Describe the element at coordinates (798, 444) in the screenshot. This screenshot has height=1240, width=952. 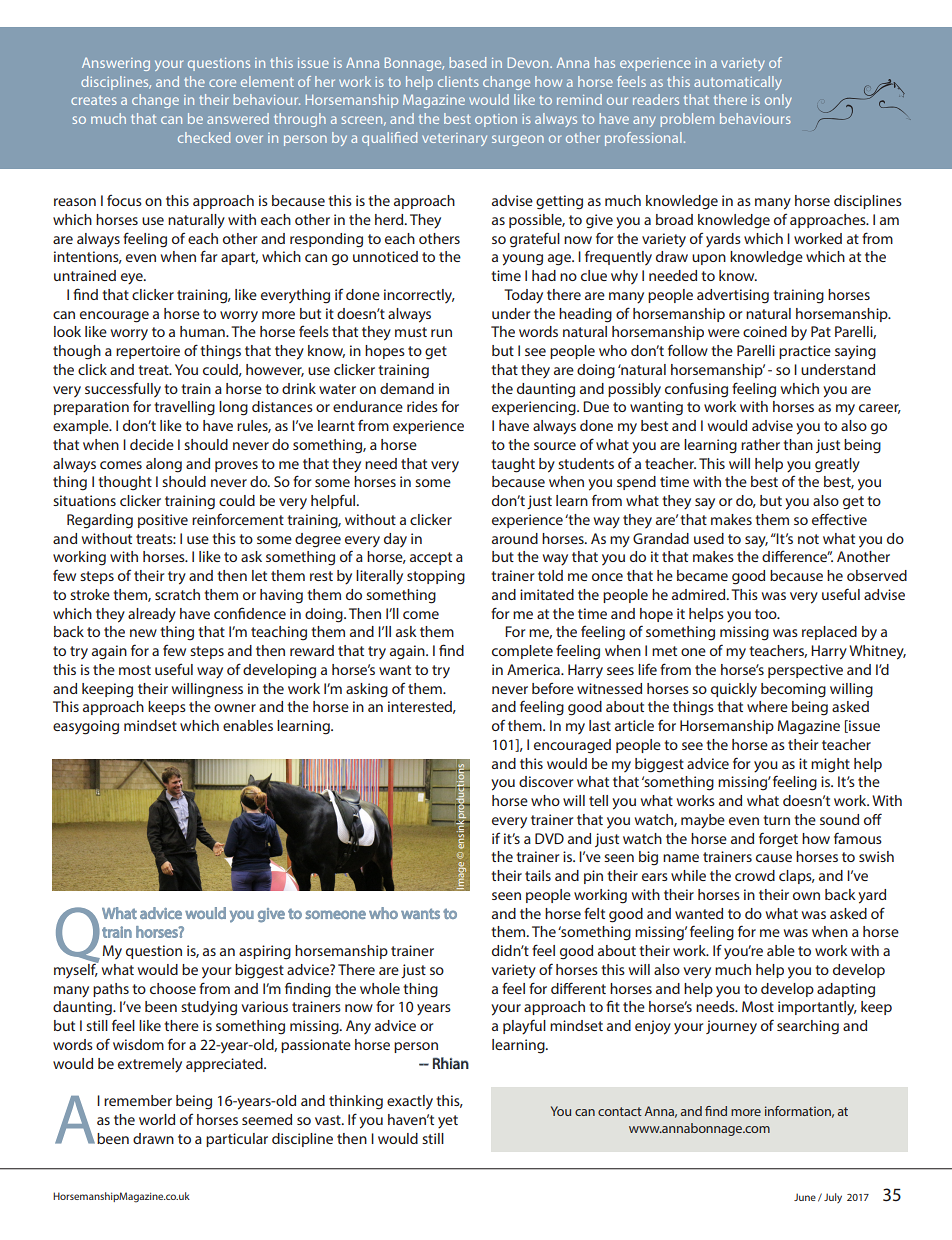
I see `than` at that location.
